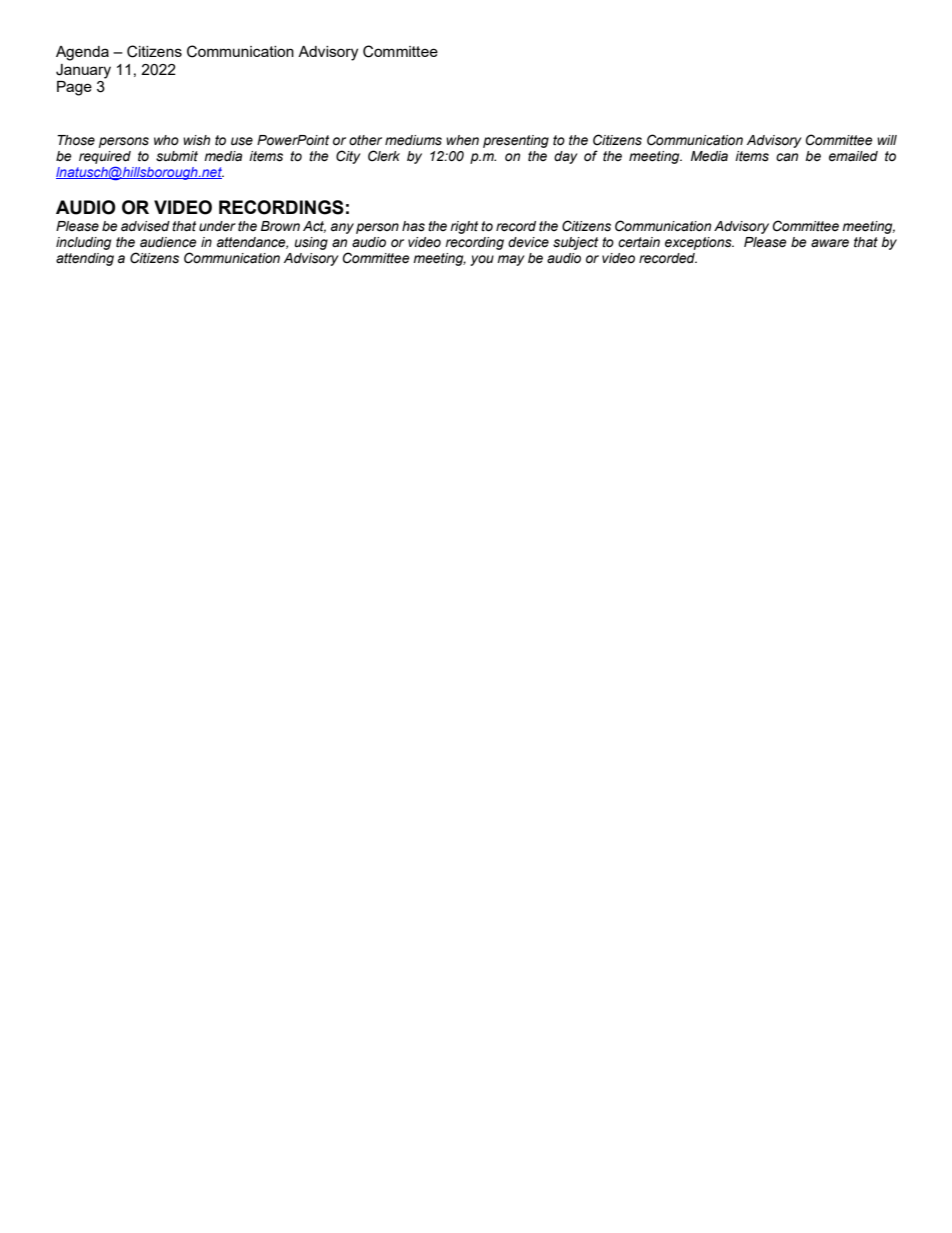 Image resolution: width=952 pixels, height=1233 pixels. I want to click on submit, so click(177, 156).
